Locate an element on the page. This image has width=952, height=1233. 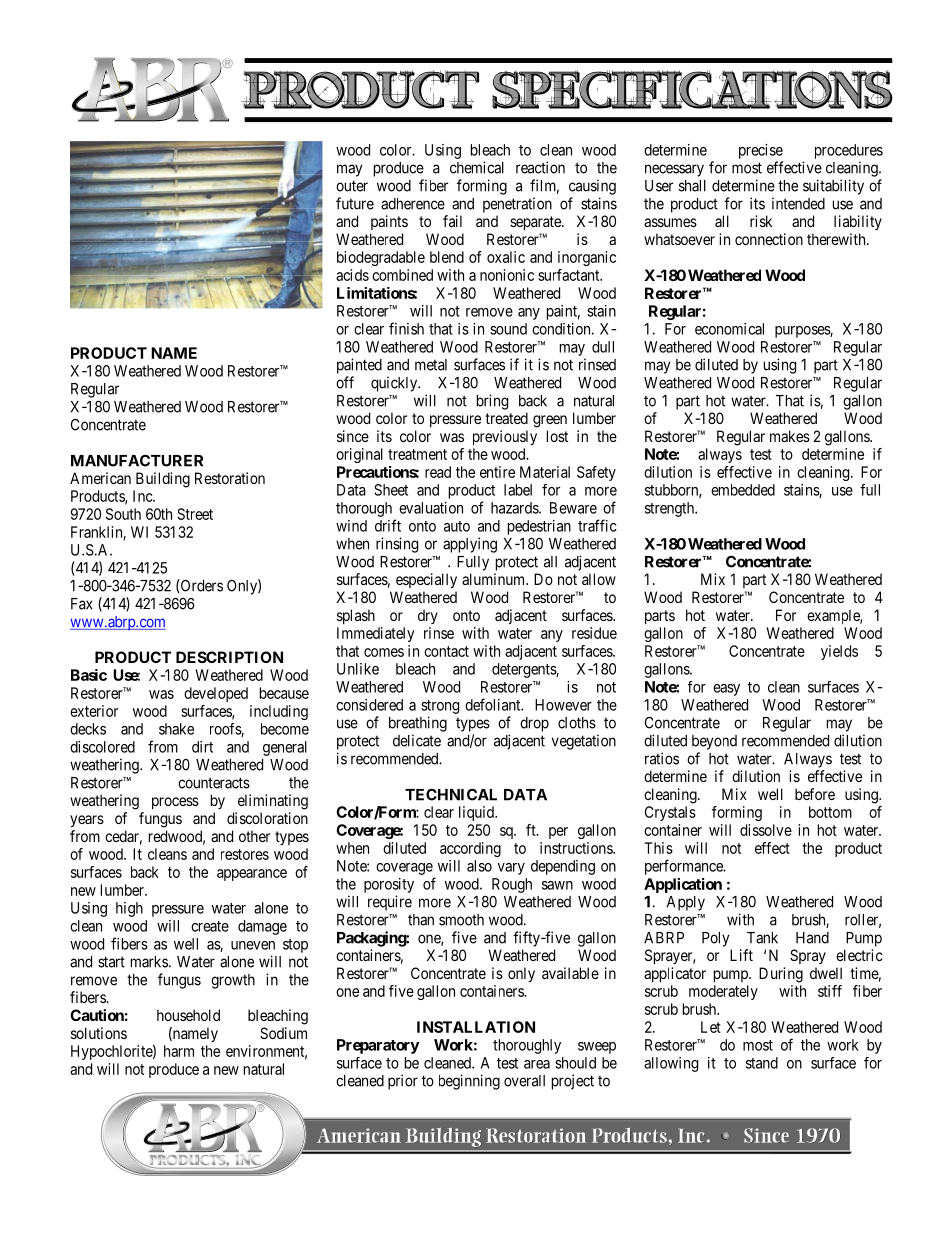
embedded is located at coordinates (743, 490).
